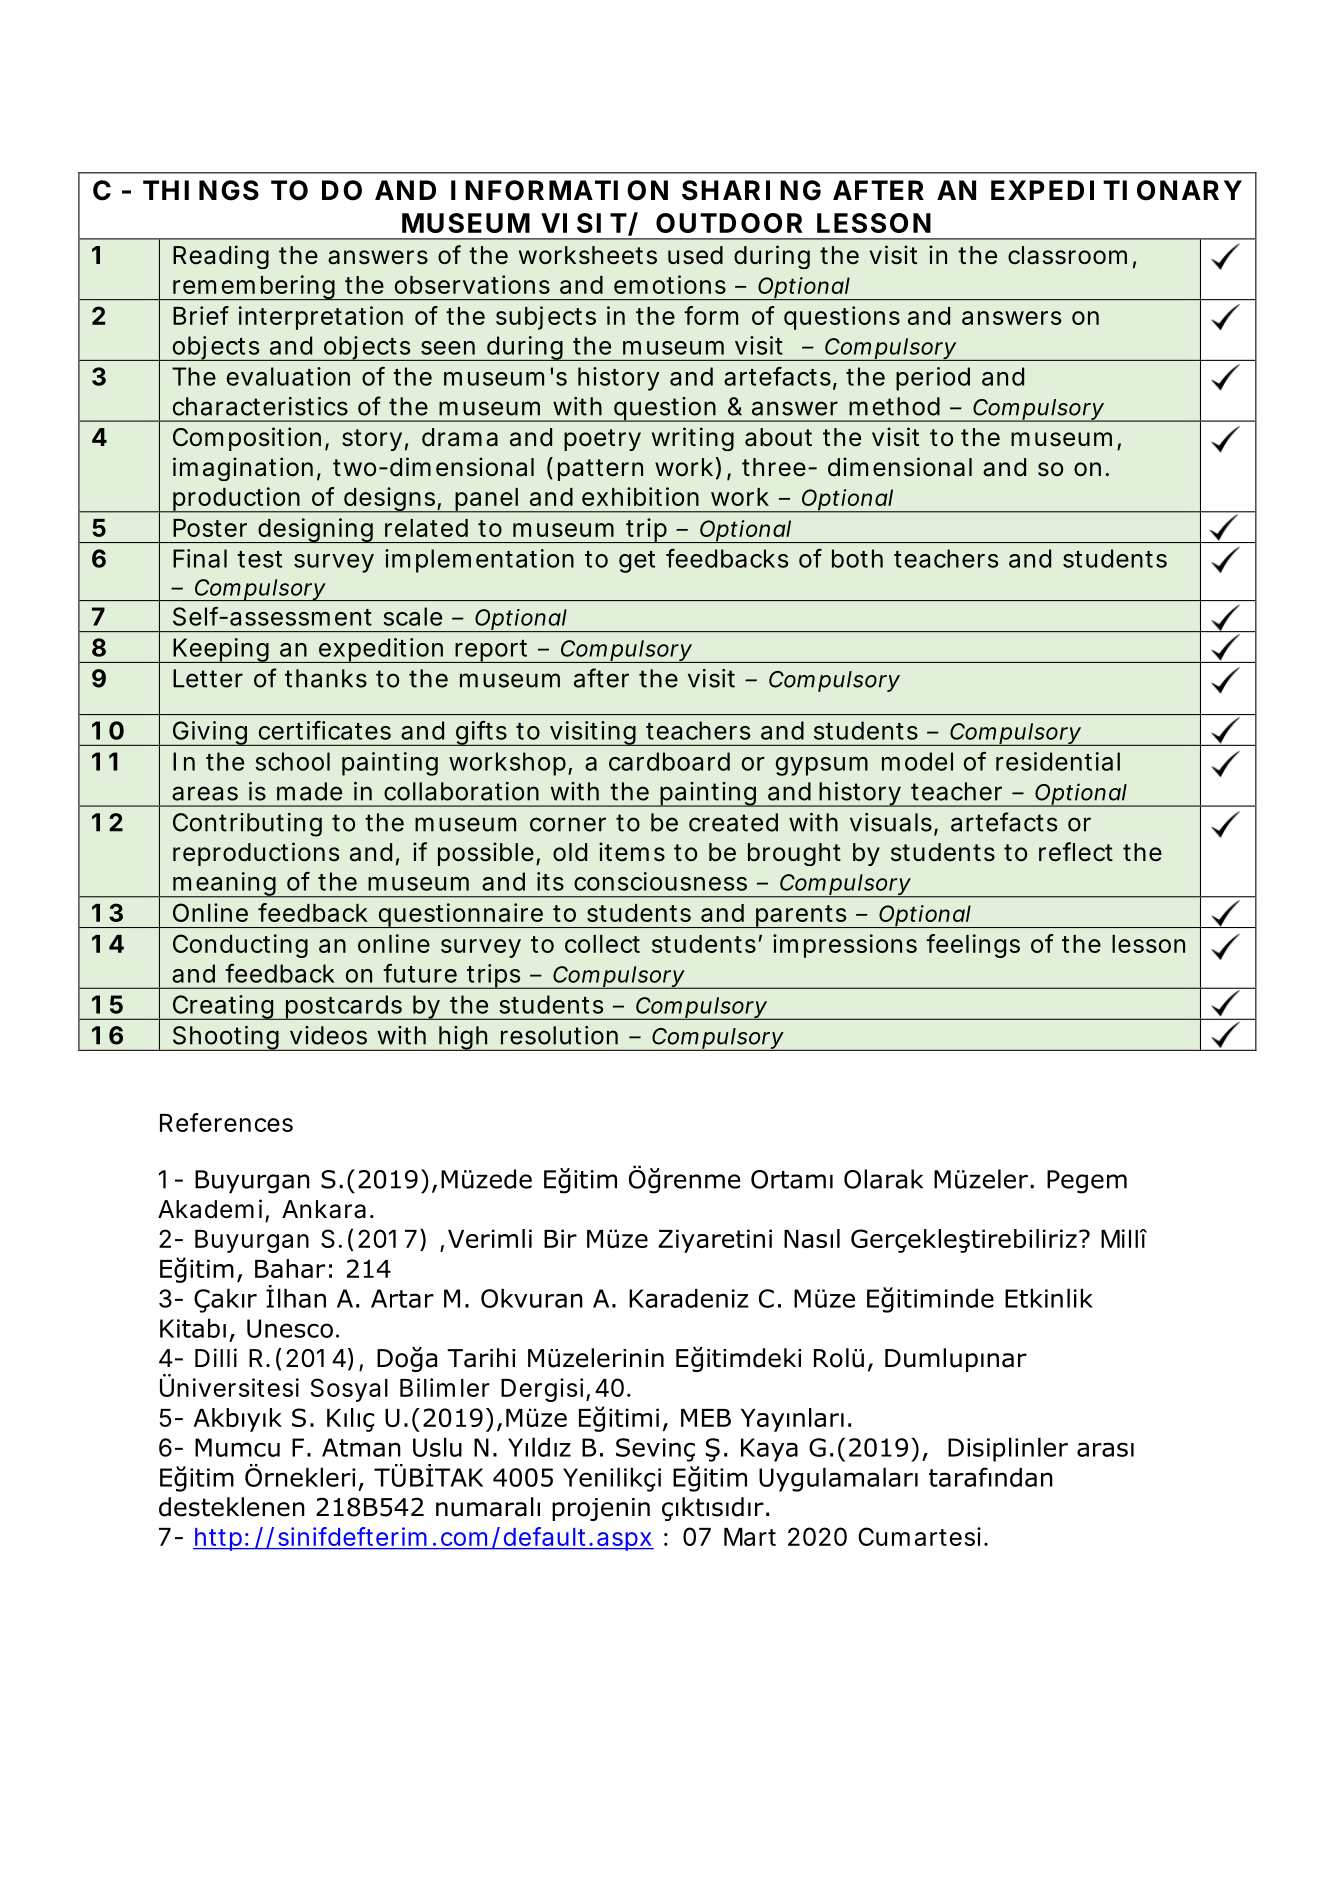 The image size is (1327, 1877). Describe the element at coordinates (361, 1447) in the screenshot. I see `Atman` at that location.
